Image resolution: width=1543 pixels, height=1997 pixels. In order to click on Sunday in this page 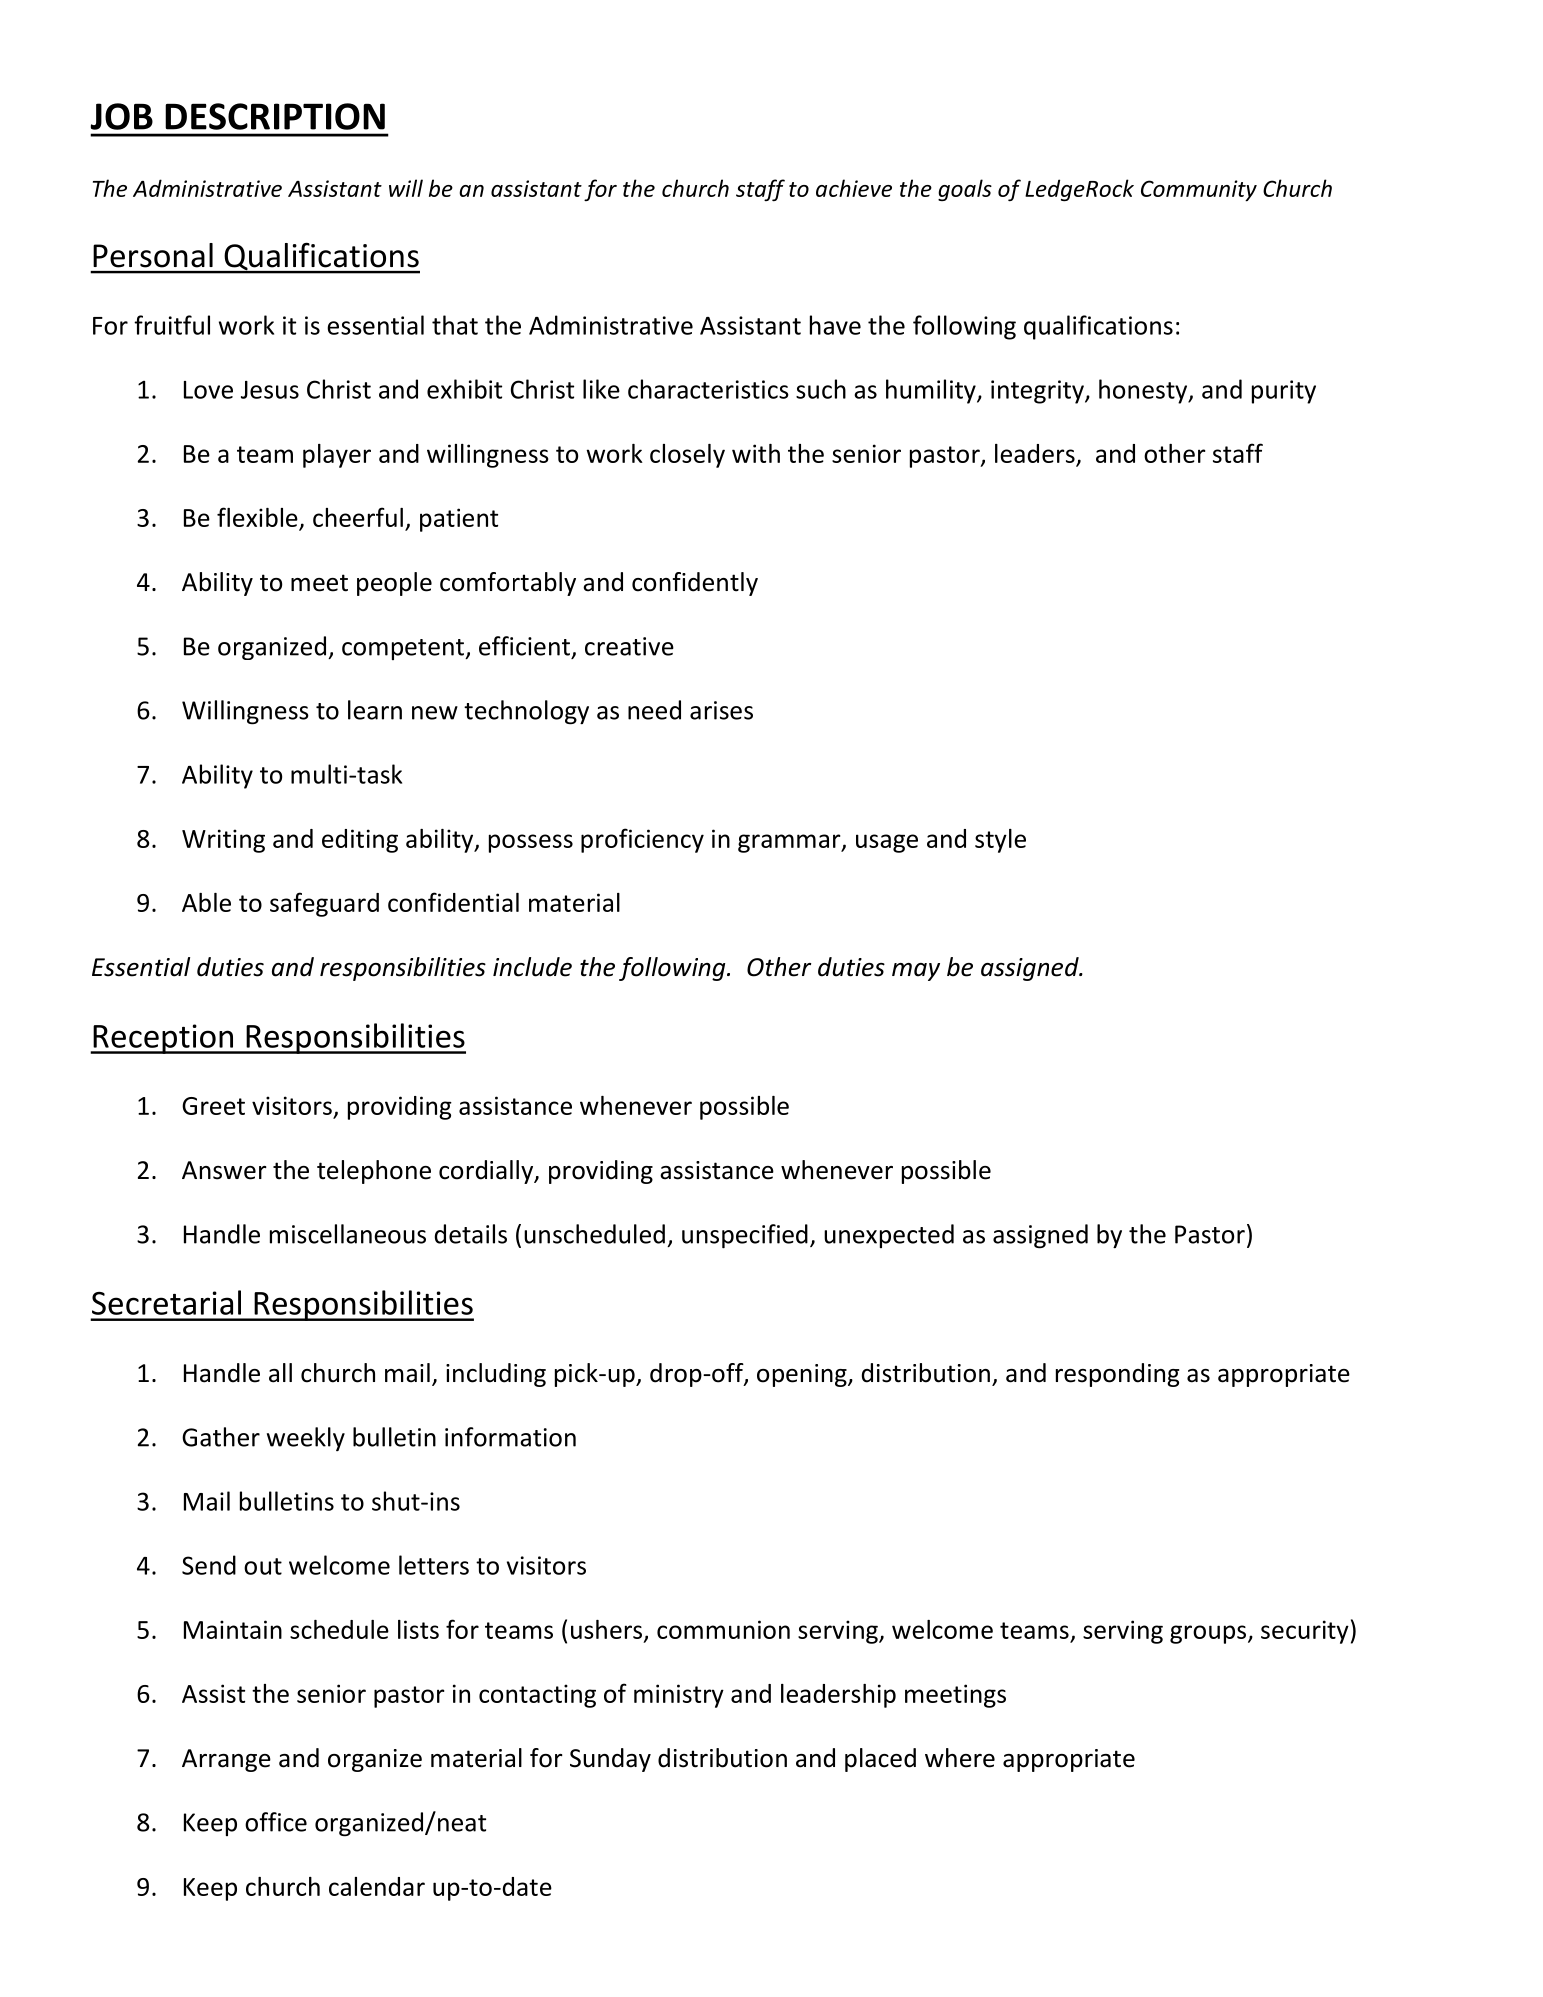, I will do `click(610, 1760)`.
